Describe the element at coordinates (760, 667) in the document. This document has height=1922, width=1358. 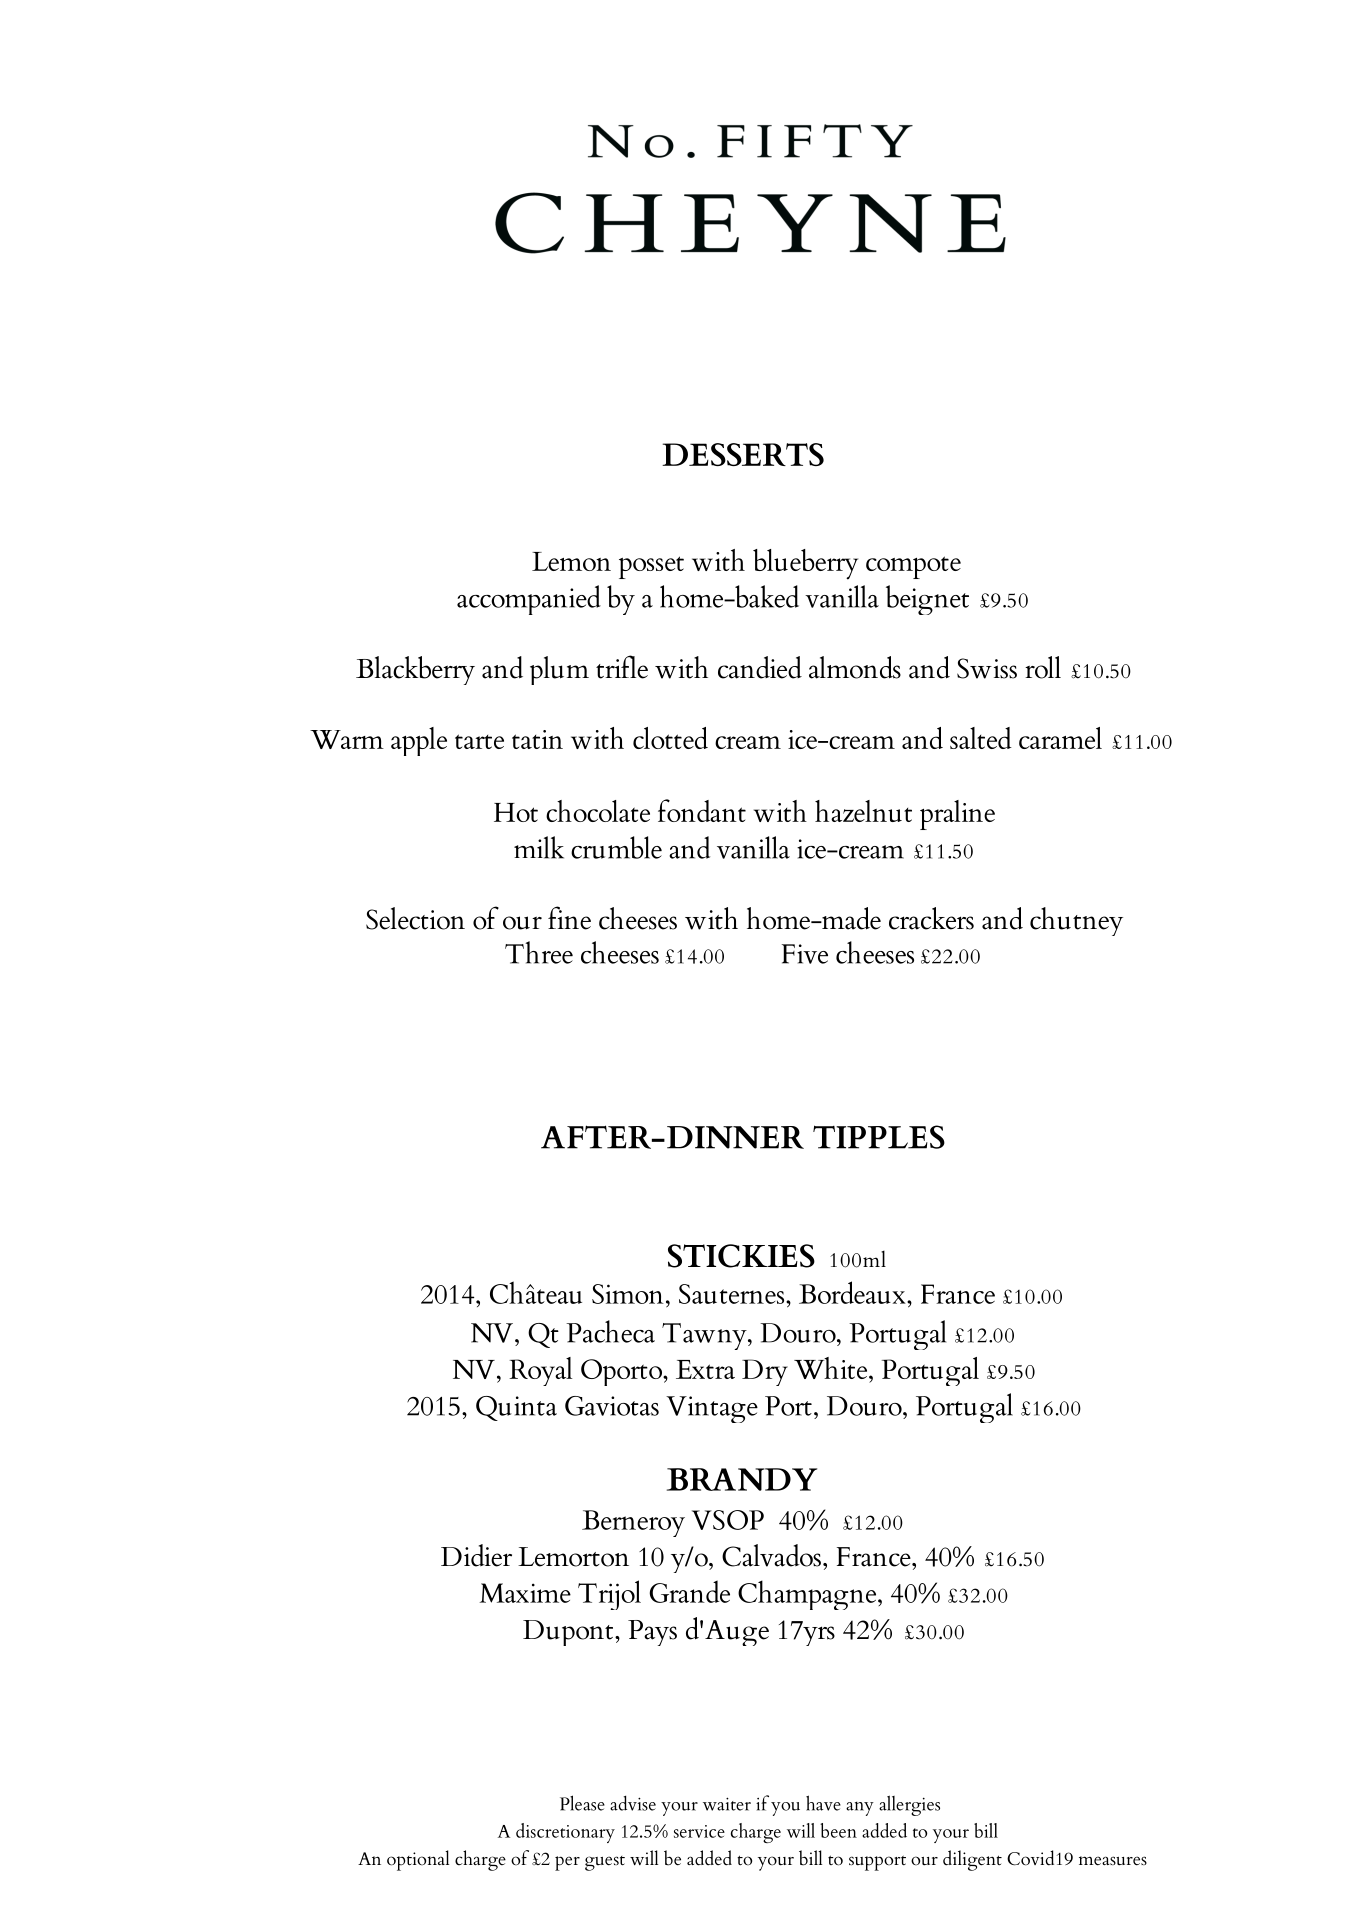
I see `candied` at that location.
